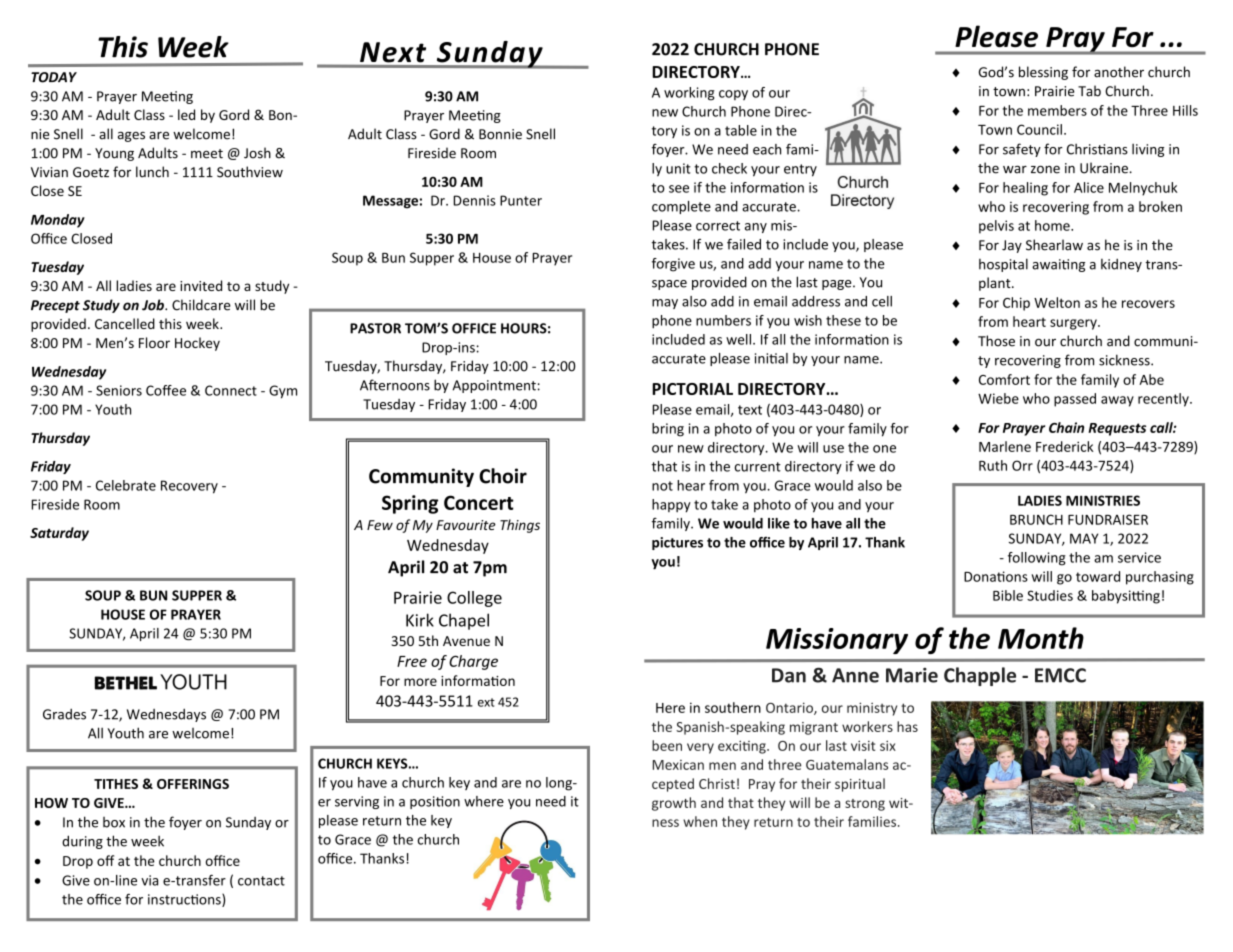 Image resolution: width=1233 pixels, height=952 pixels. Describe the element at coordinates (185, 900) in the page. I see `instructions` at that location.
